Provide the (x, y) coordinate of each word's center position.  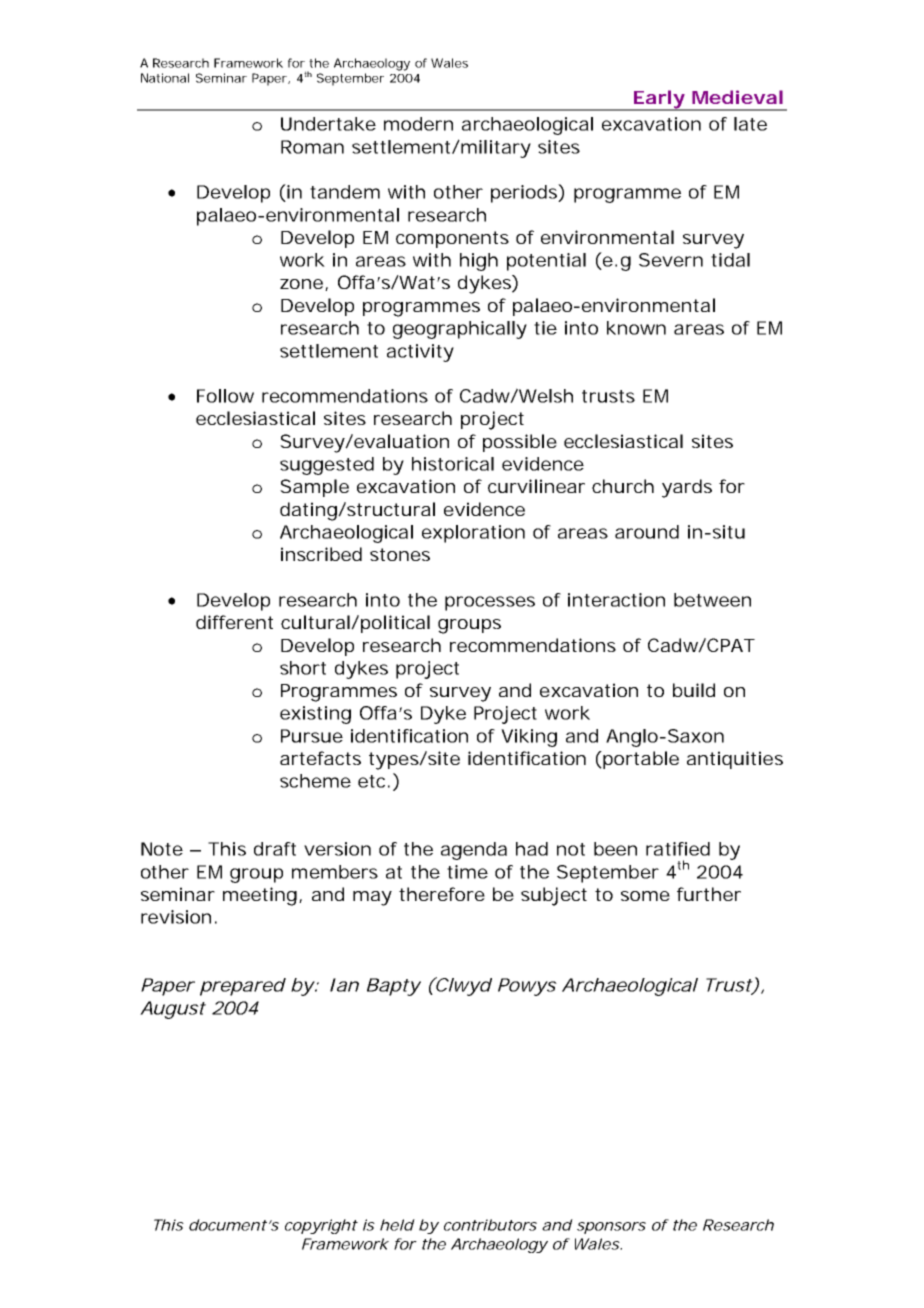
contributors (490, 1225)
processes (490, 603)
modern (418, 124)
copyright (321, 1226)
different (234, 622)
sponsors (611, 1228)
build (694, 690)
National (165, 78)
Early (659, 100)
